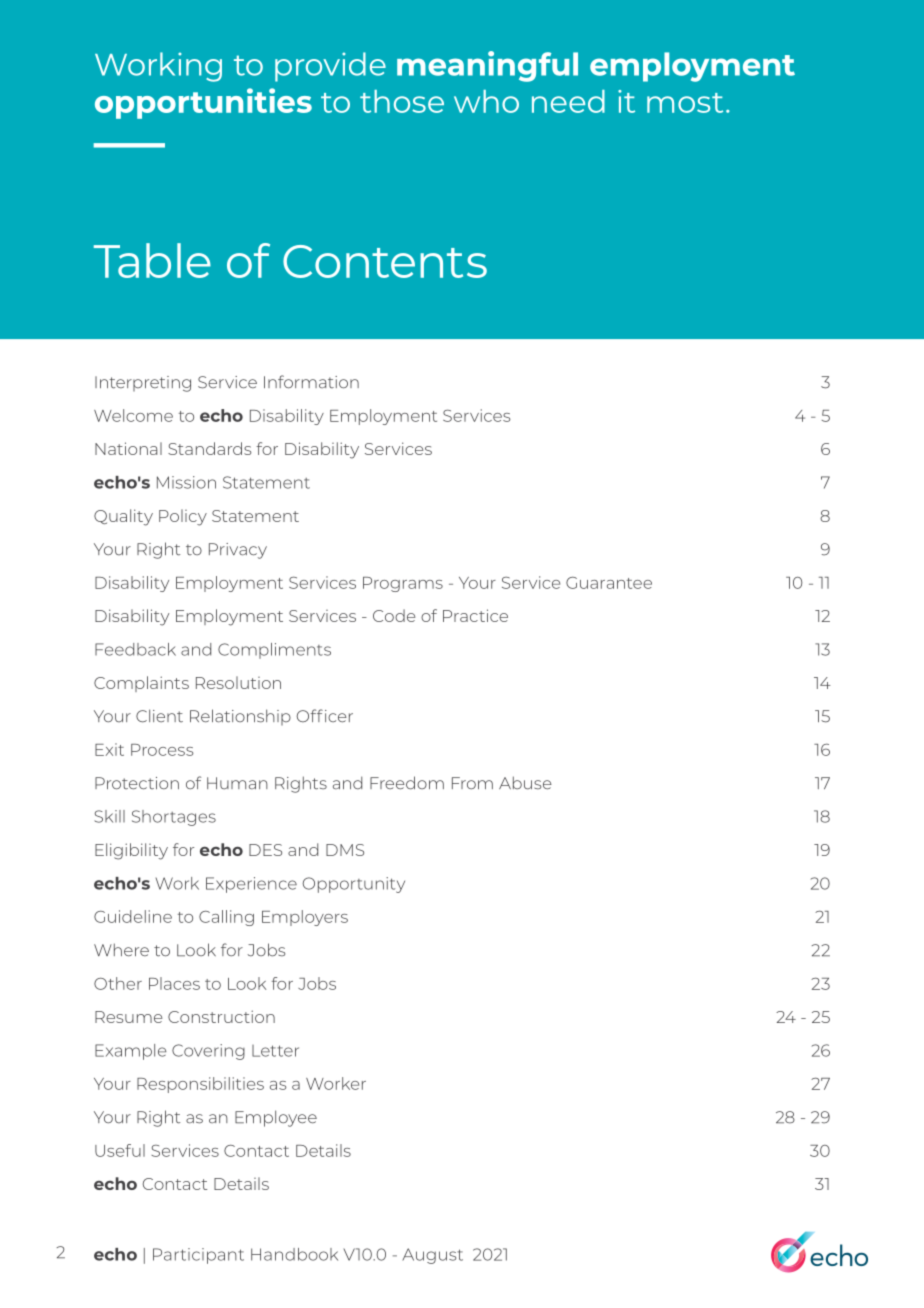 This page has height=1308, width=924. I want to click on August, so click(432, 1256).
